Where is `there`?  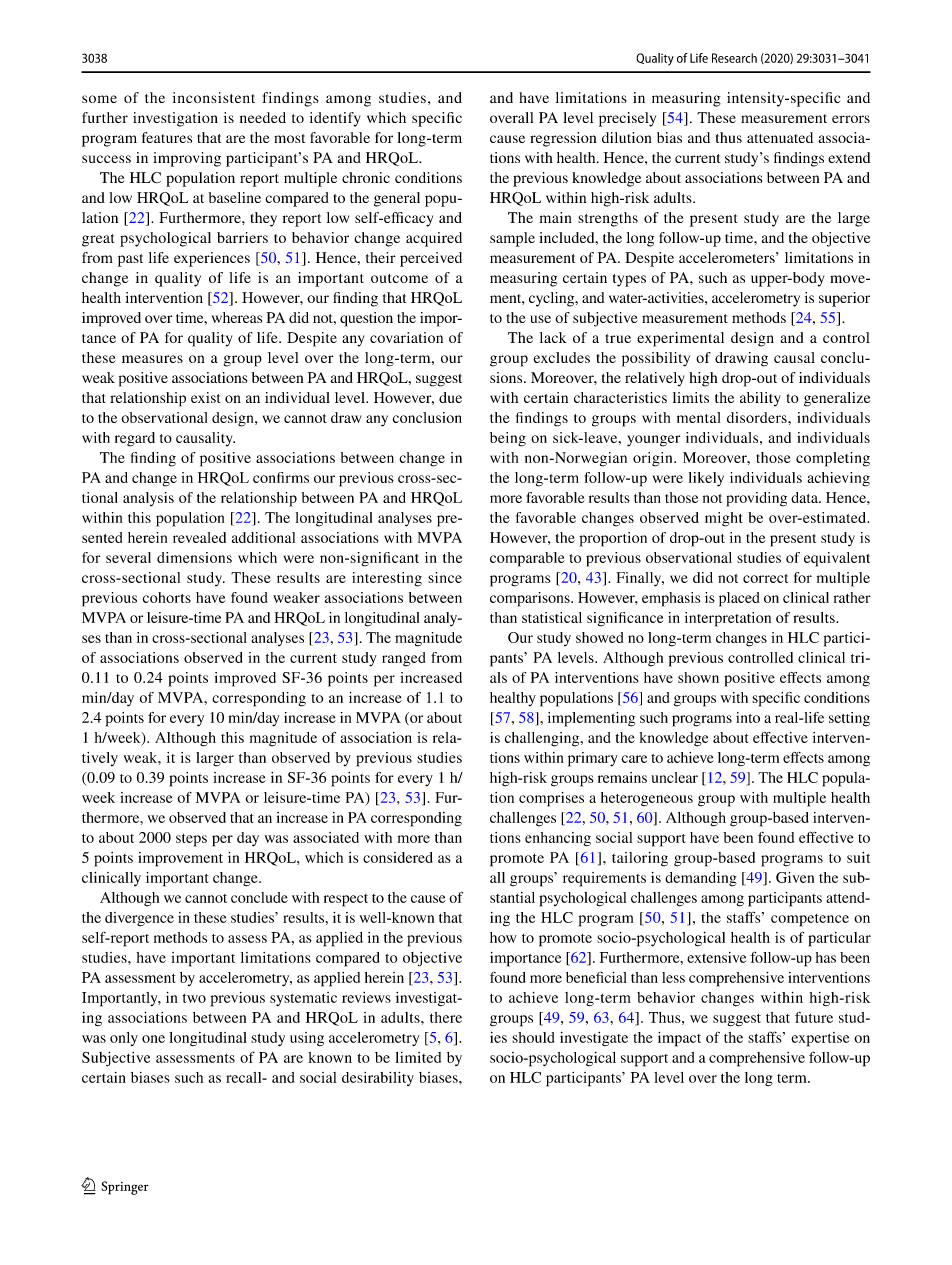 there is located at coordinates (446, 1017).
